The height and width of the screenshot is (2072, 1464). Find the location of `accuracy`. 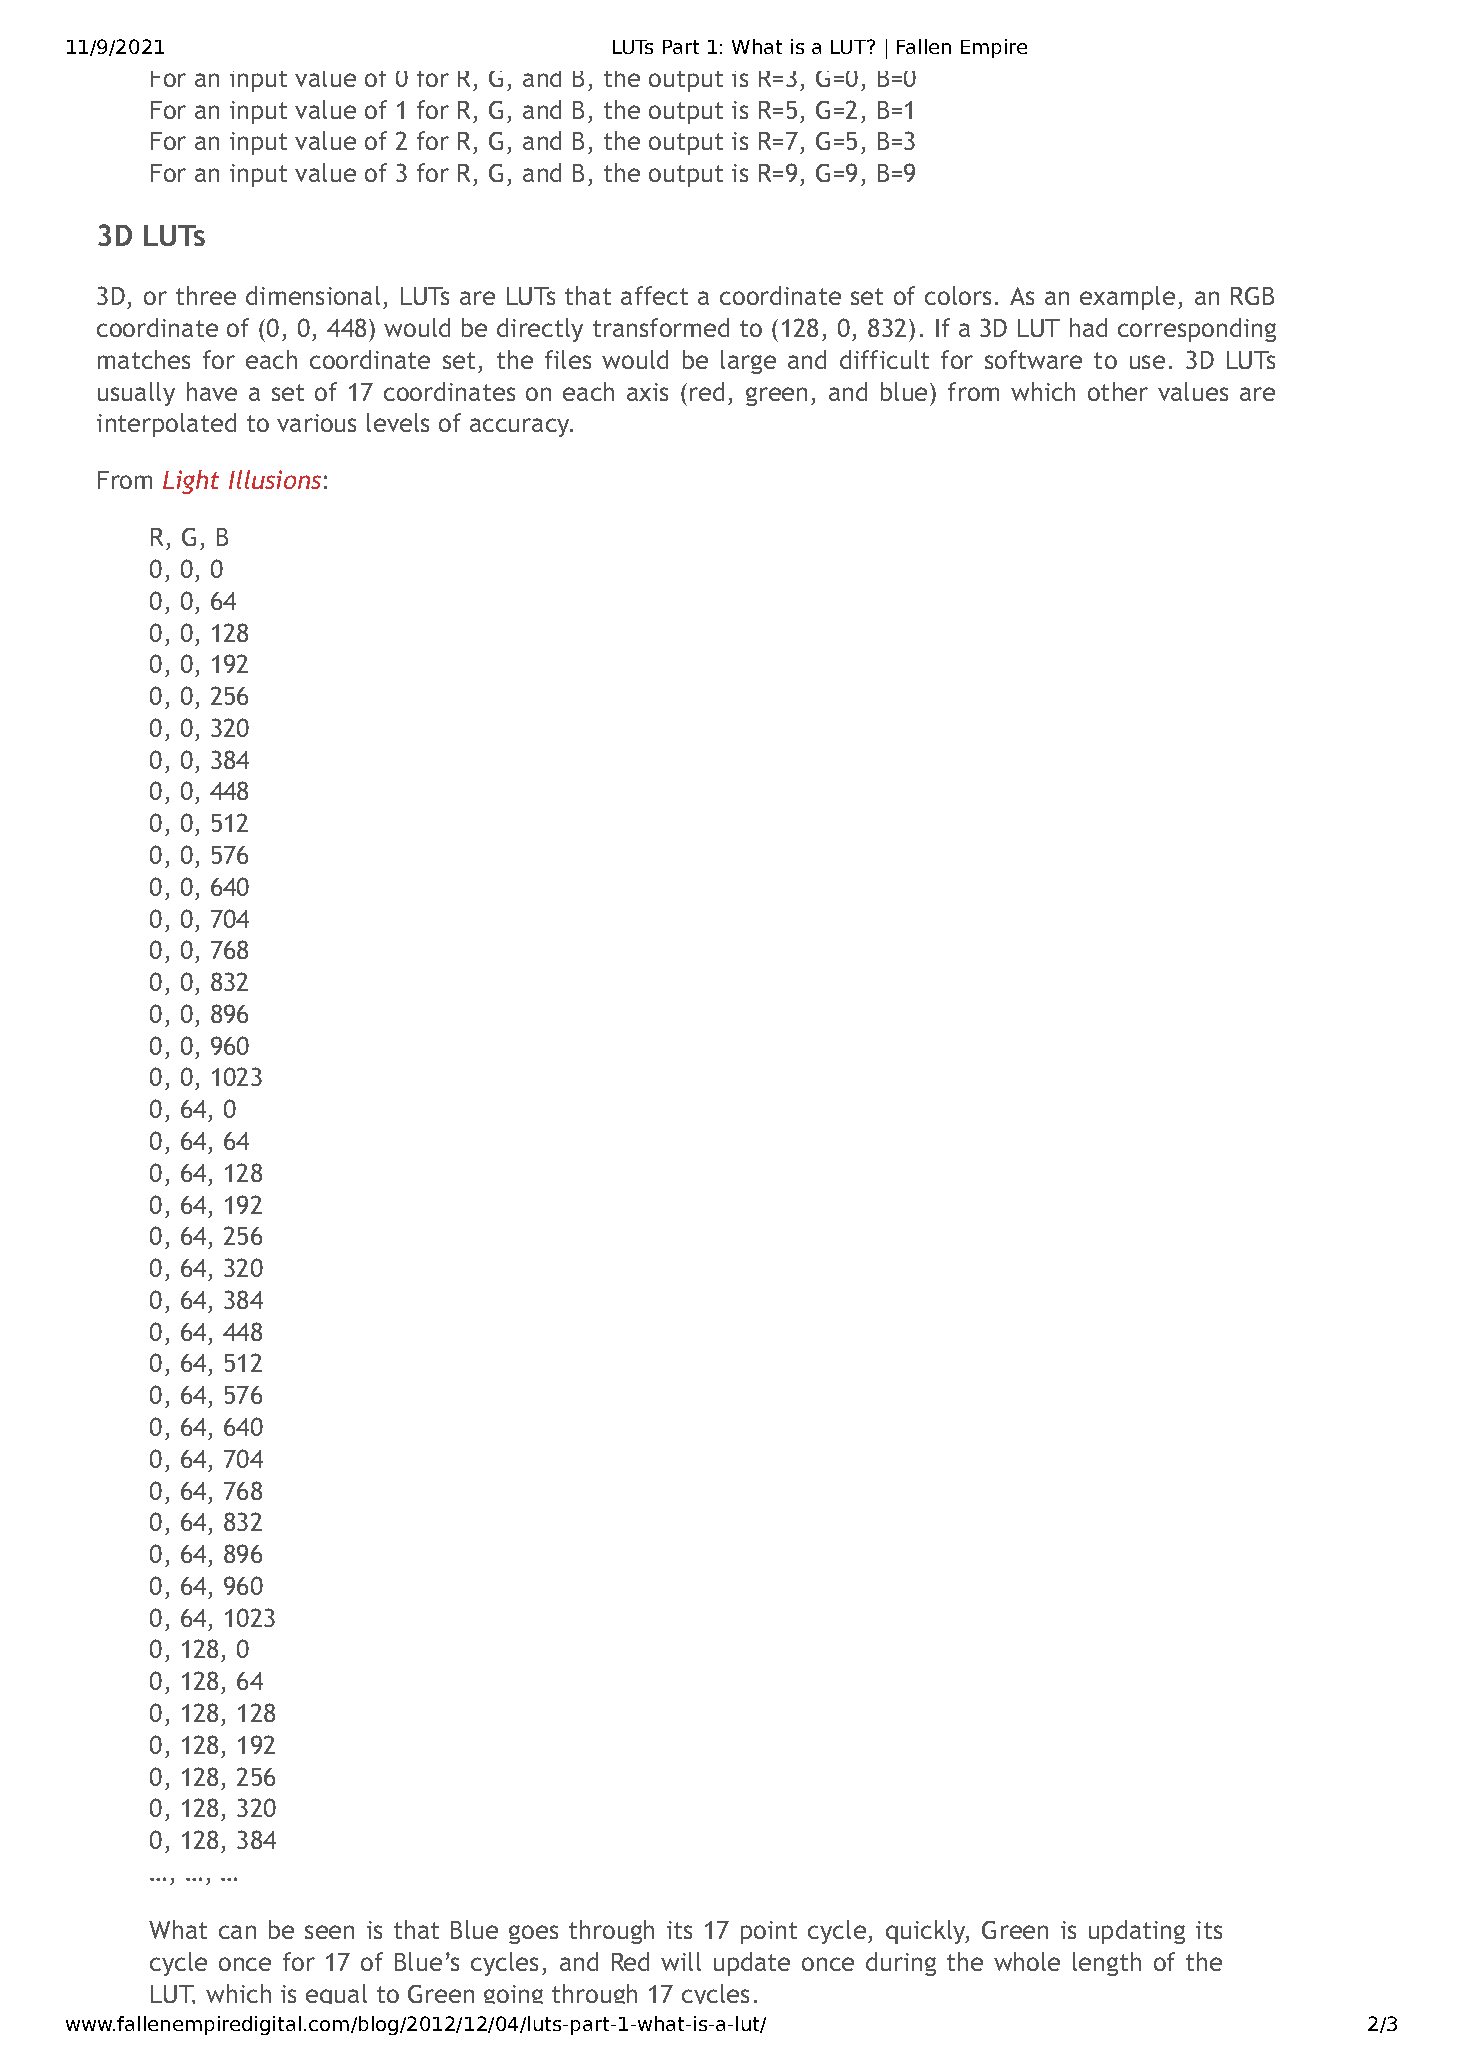

accuracy is located at coordinates (521, 427).
